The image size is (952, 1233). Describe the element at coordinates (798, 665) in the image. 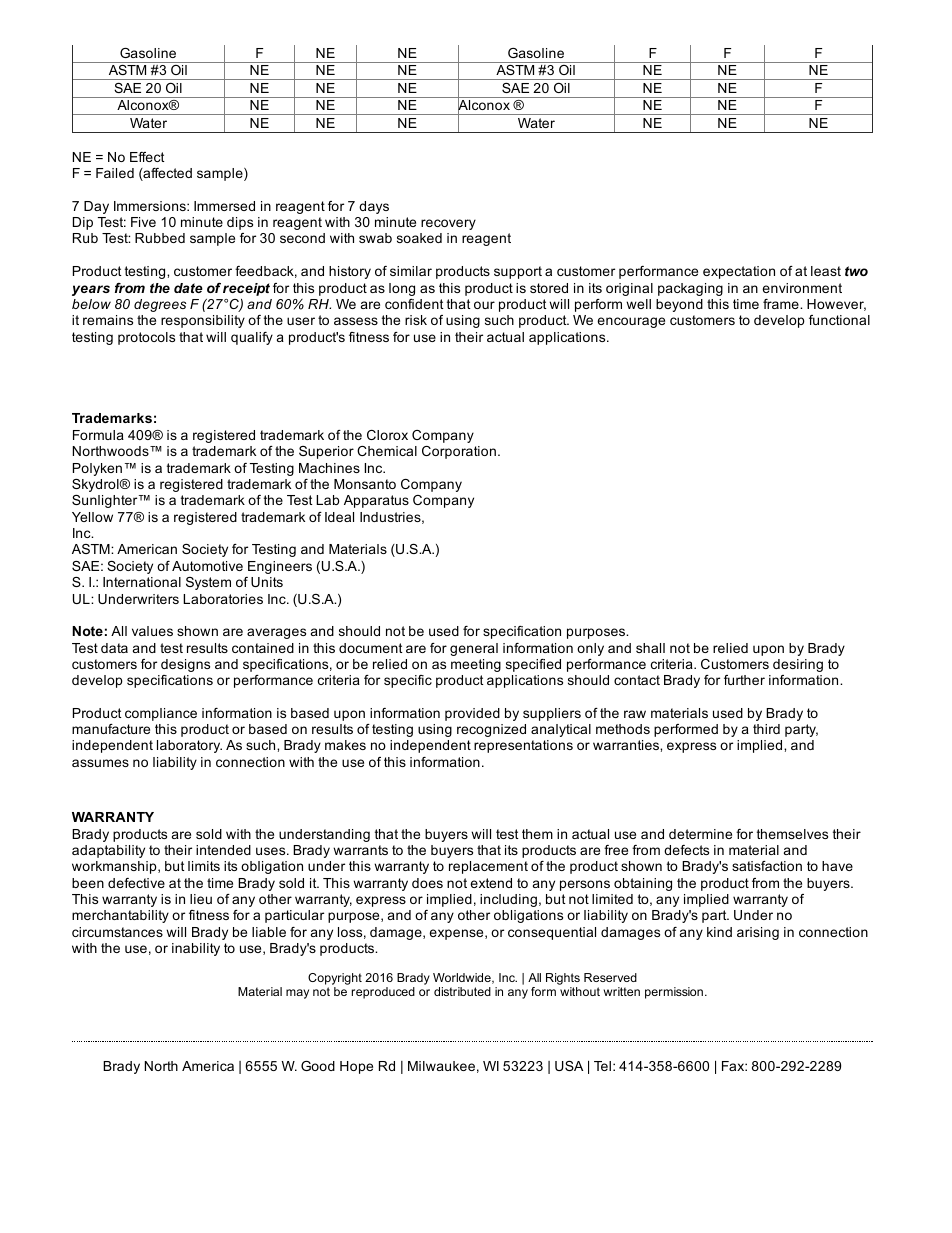

I see `desiring` at that location.
